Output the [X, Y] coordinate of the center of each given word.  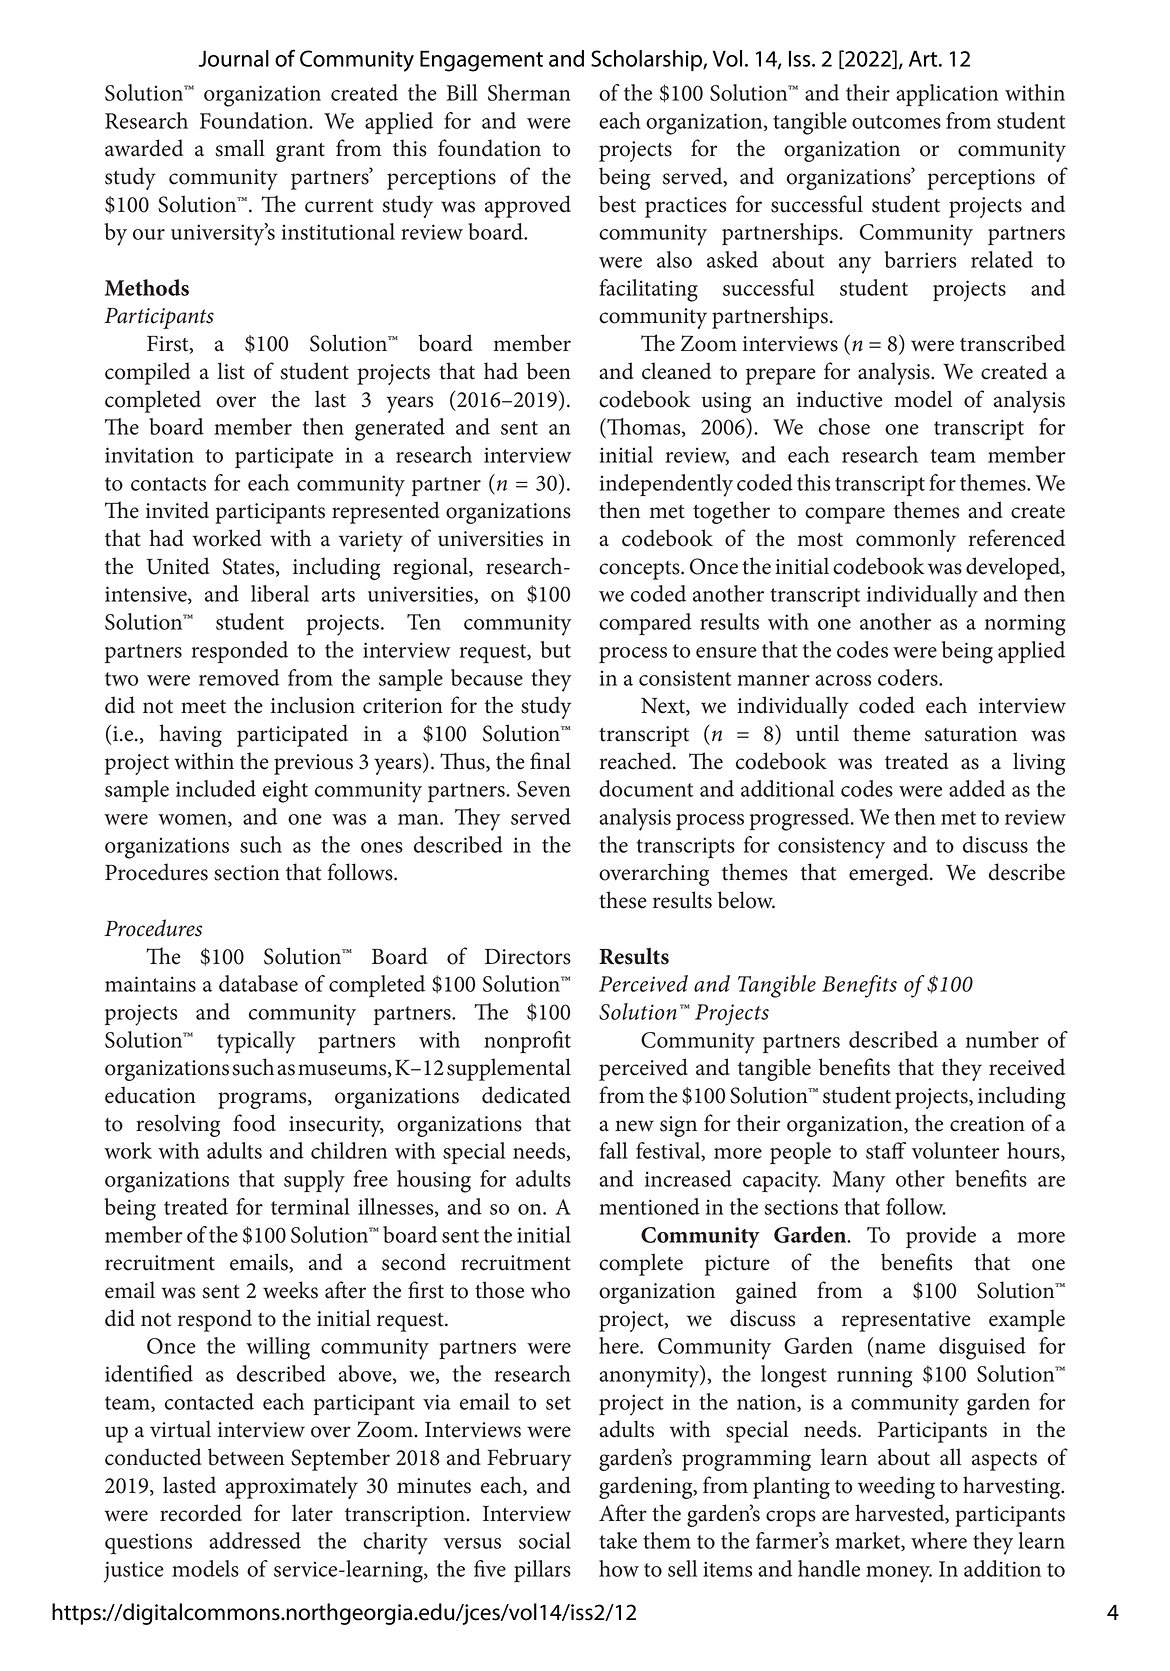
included [216, 788]
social [545, 1540]
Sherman [529, 92]
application [947, 95]
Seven [543, 789]
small [240, 148]
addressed [255, 1540]
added [977, 788]
